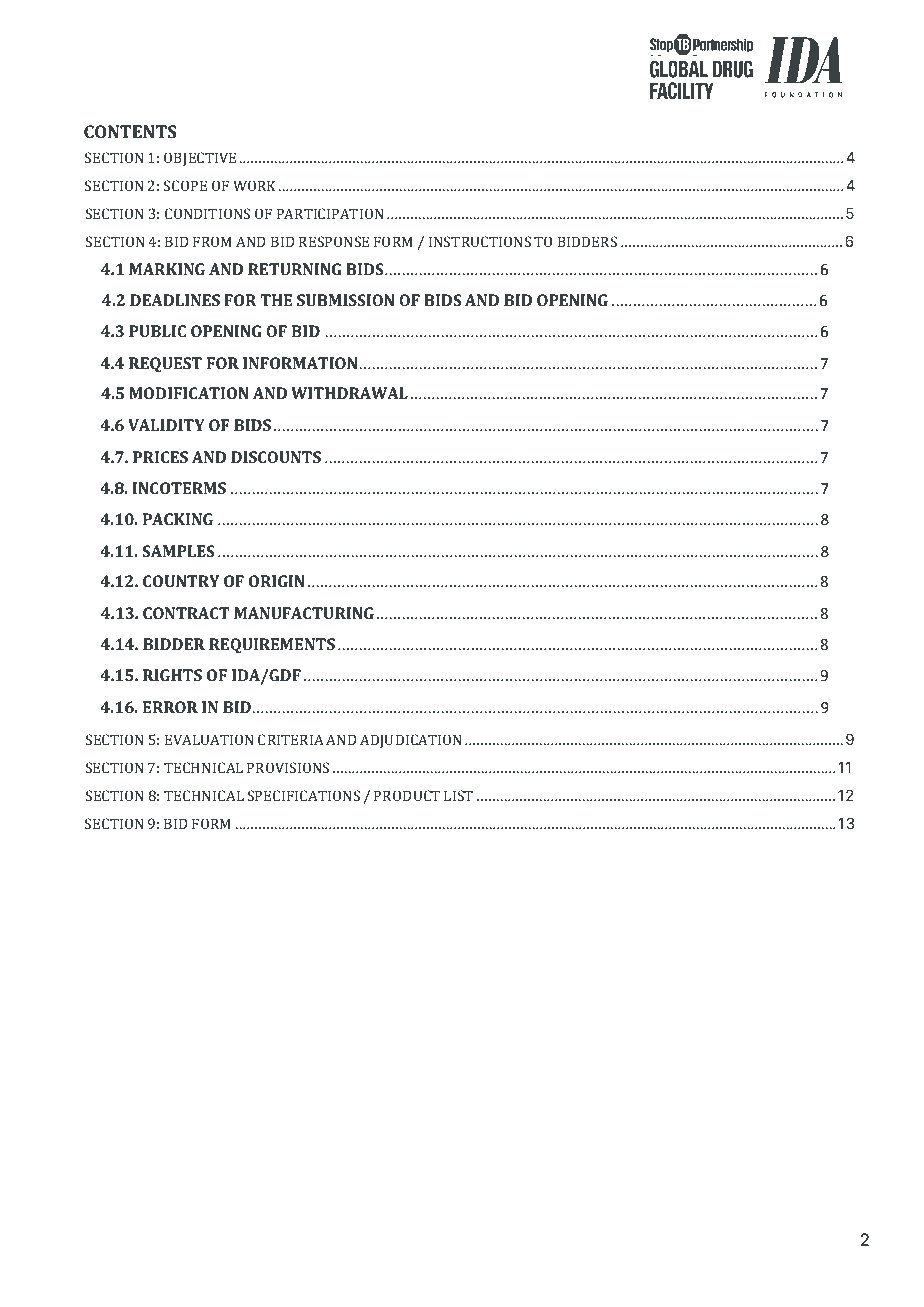  Describe the element at coordinates (209, 739) in the image. I see `EVALUATION` at that location.
